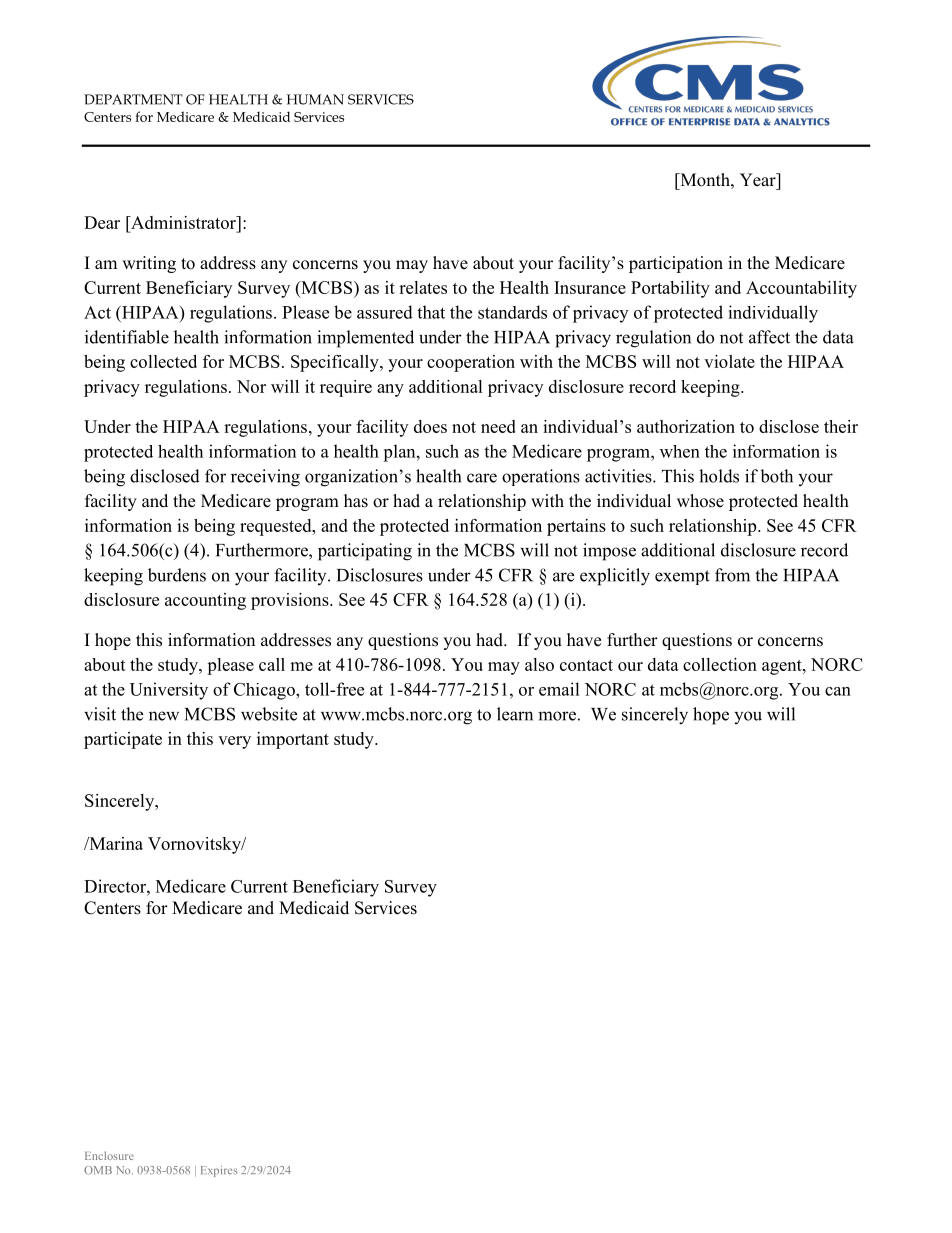  I want to click on can, so click(838, 691).
